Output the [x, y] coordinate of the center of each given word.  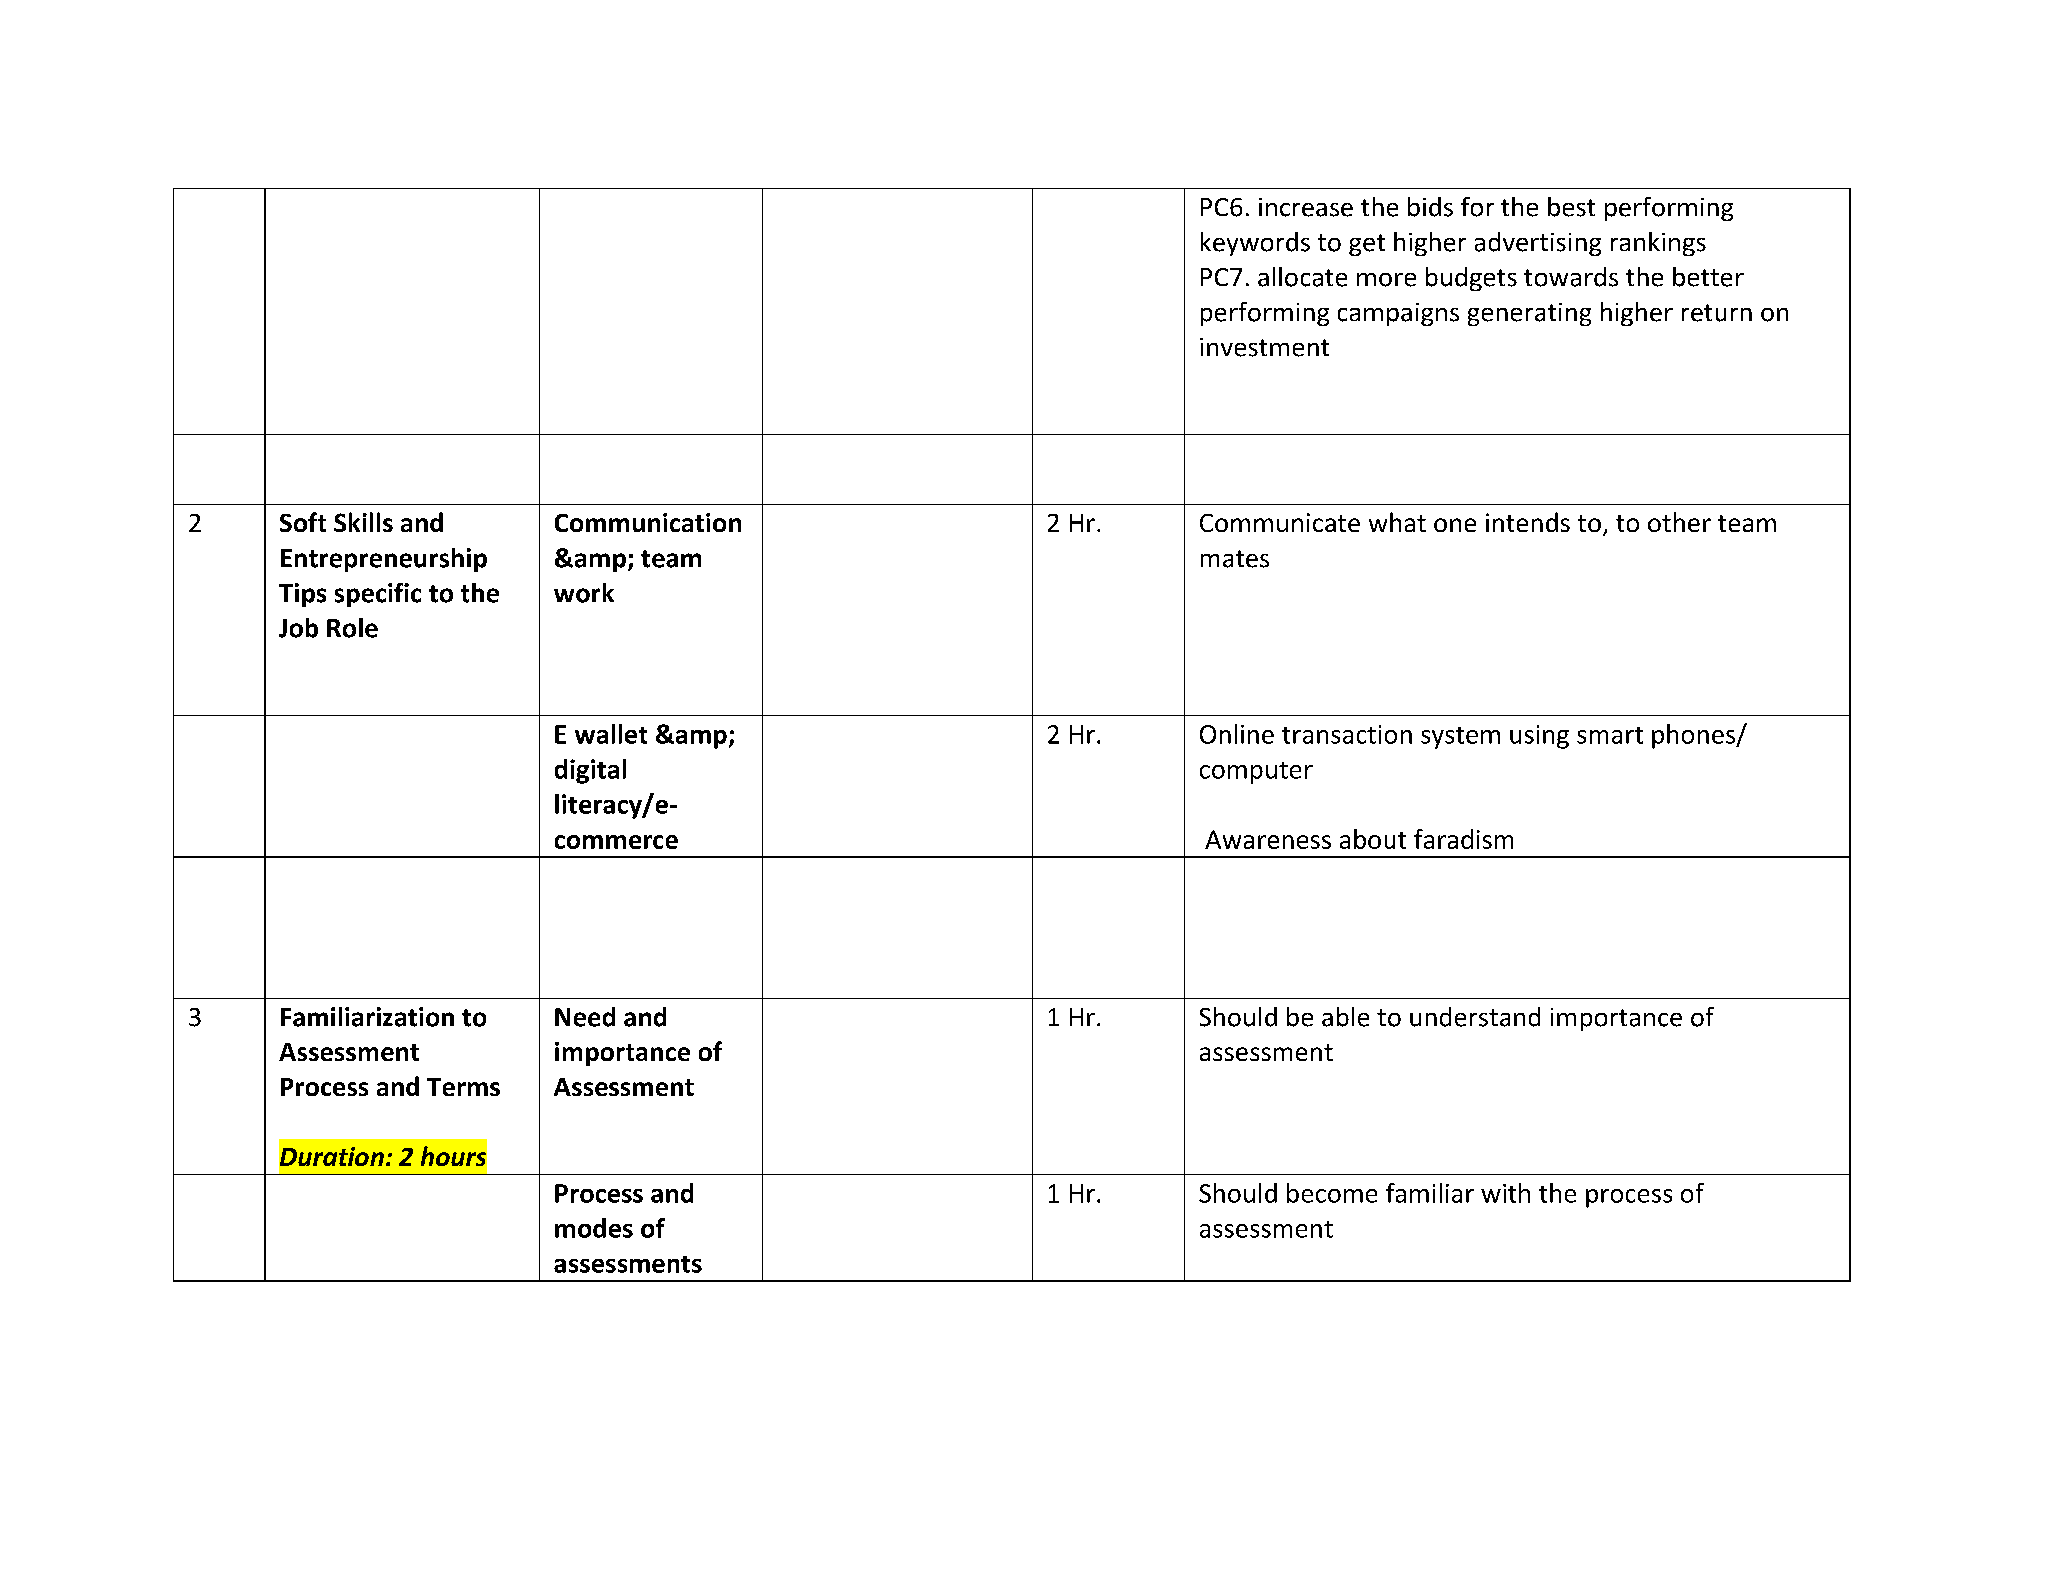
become [1332, 1193]
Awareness [1268, 839]
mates [1235, 559]
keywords [1255, 244]
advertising [1538, 244]
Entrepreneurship [384, 560]
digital [590, 771]
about [1373, 839]
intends [1528, 522]
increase [1306, 207]
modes [594, 1228]
